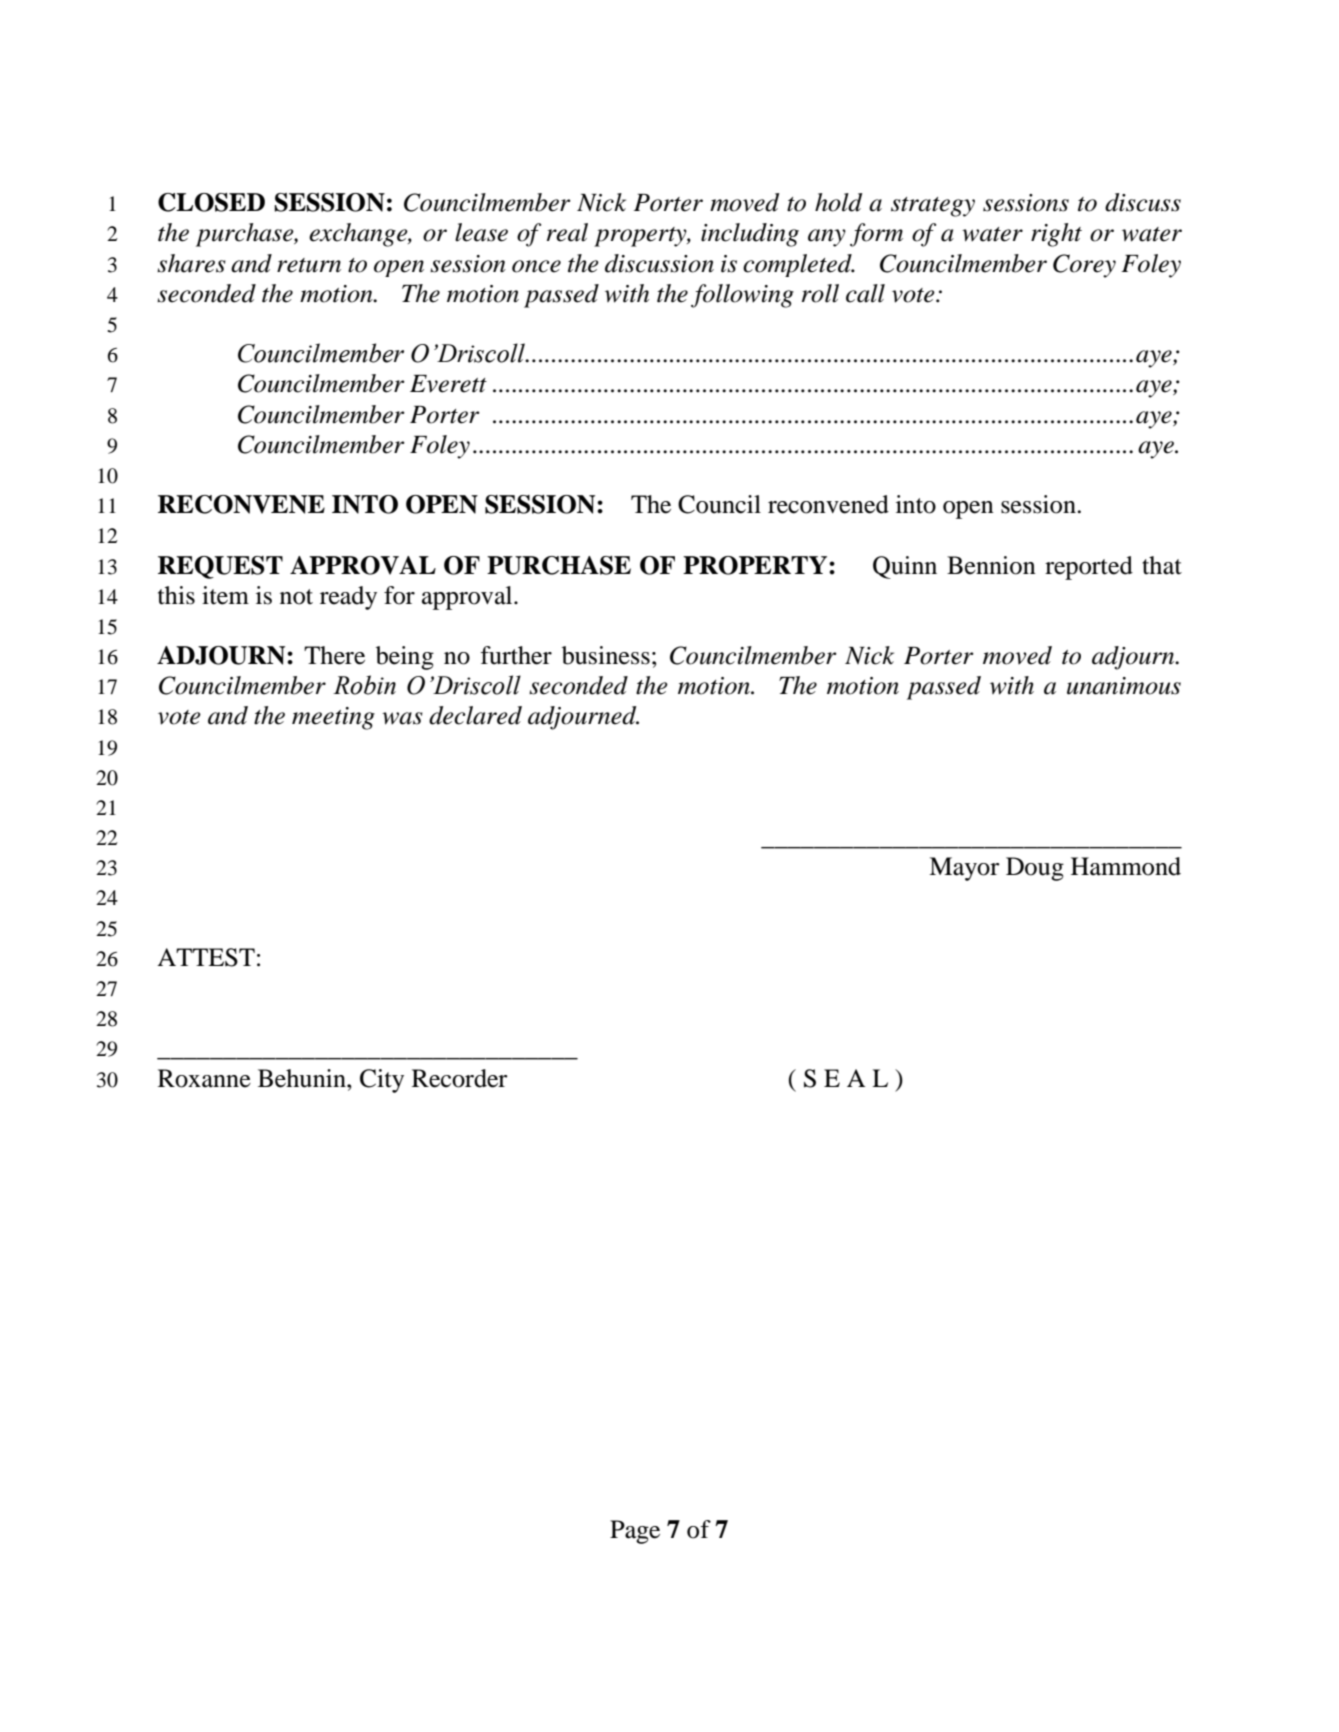  I want to click on Mayor, so click(964, 869).
